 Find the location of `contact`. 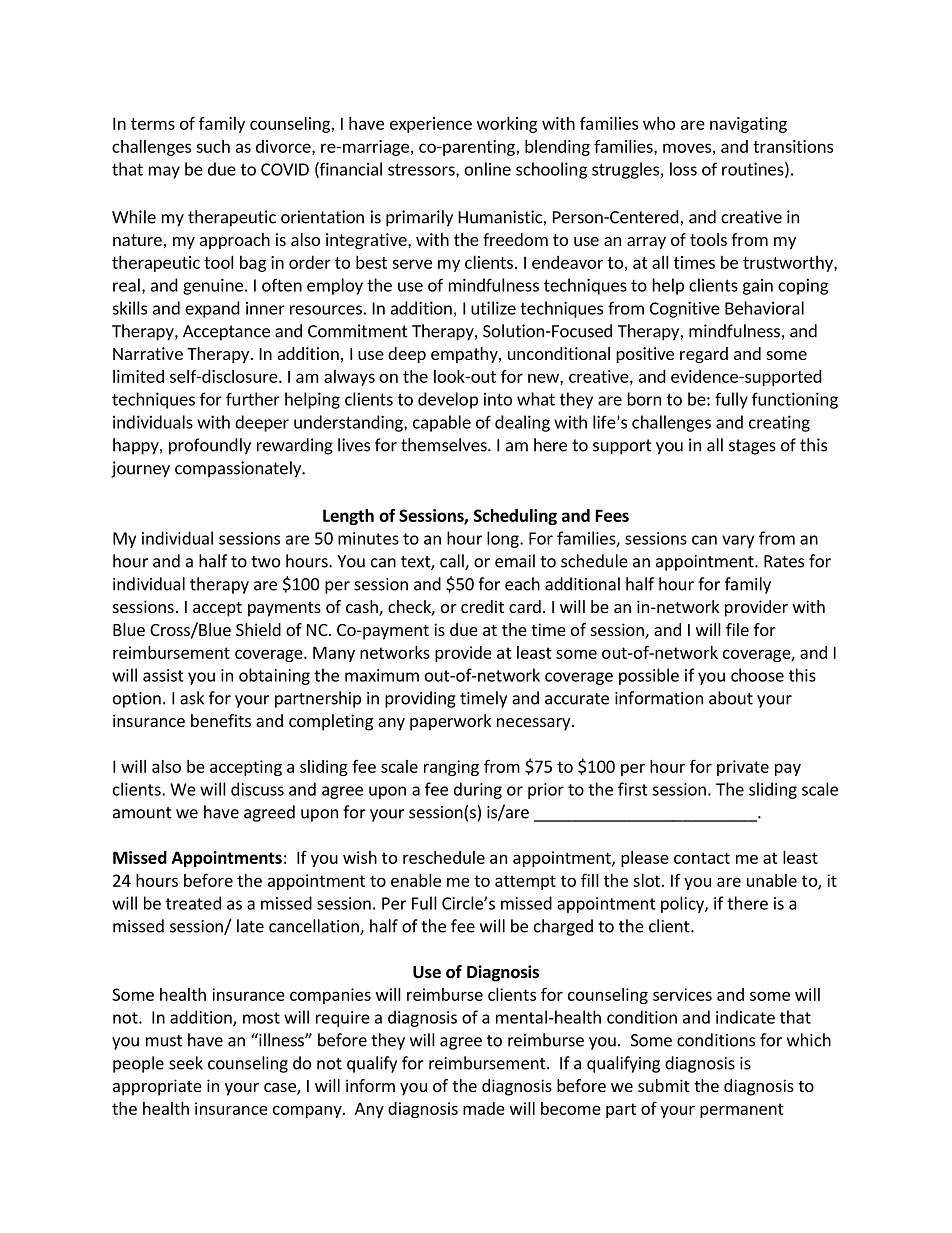

contact is located at coordinates (702, 858).
